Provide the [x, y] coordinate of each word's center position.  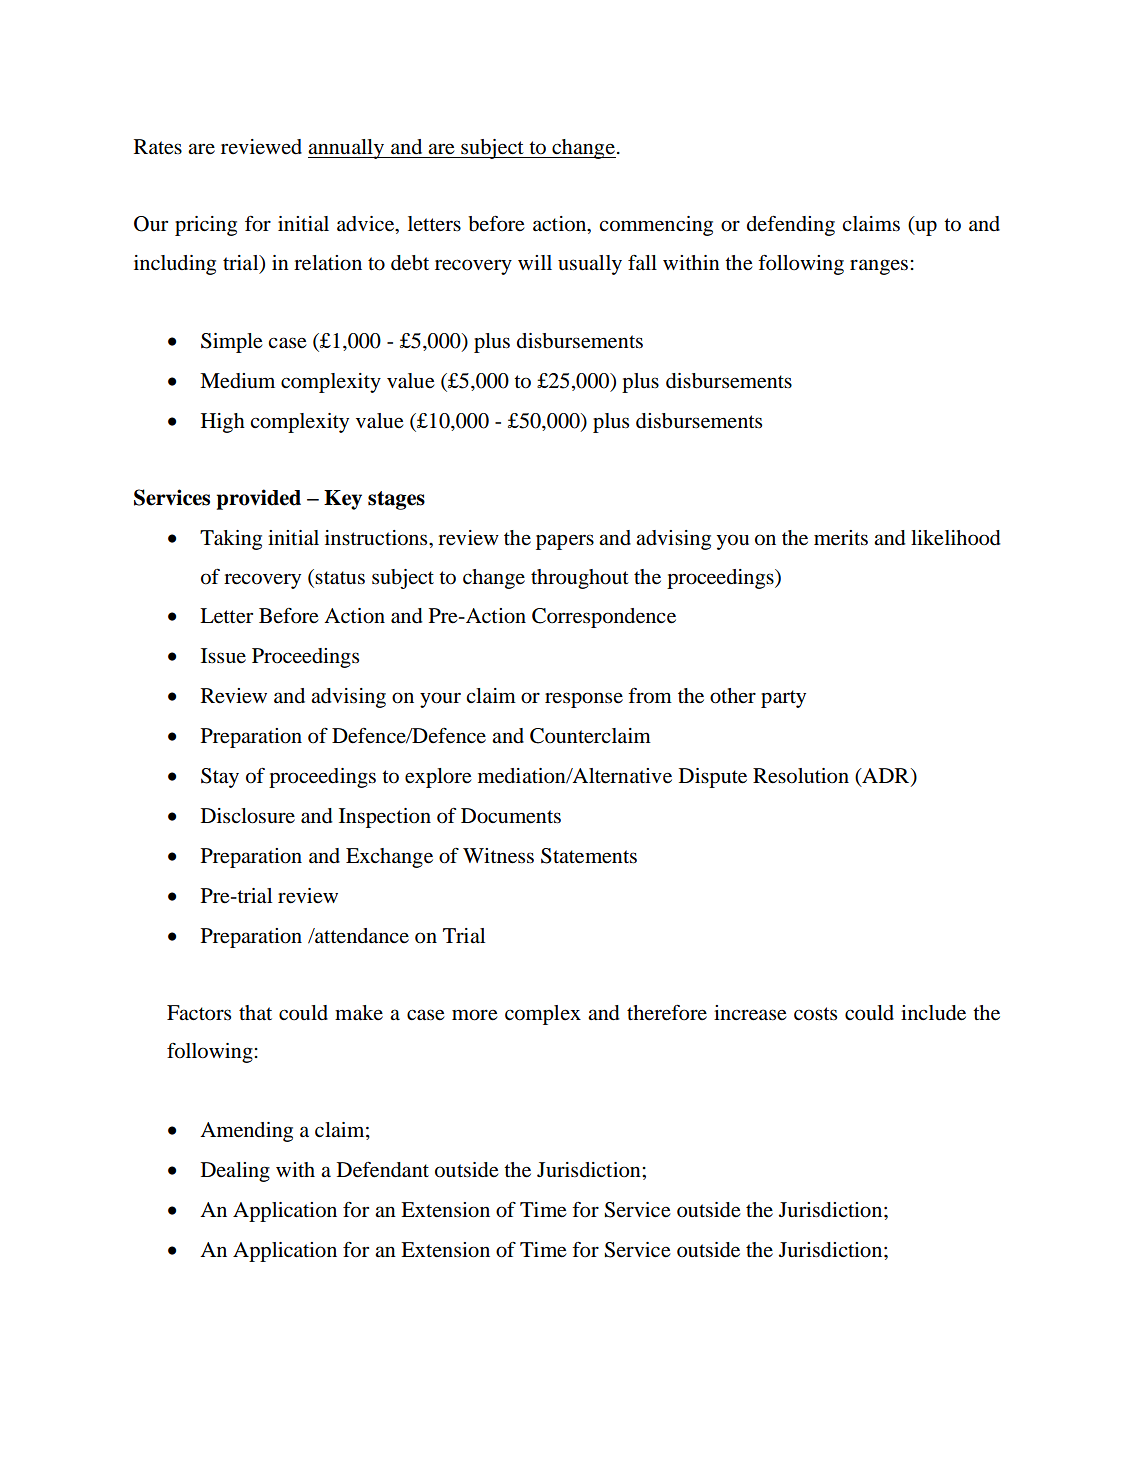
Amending [246, 1132]
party [783, 699]
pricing [206, 226]
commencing [656, 226]
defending [791, 225]
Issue [223, 656]
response [584, 700]
